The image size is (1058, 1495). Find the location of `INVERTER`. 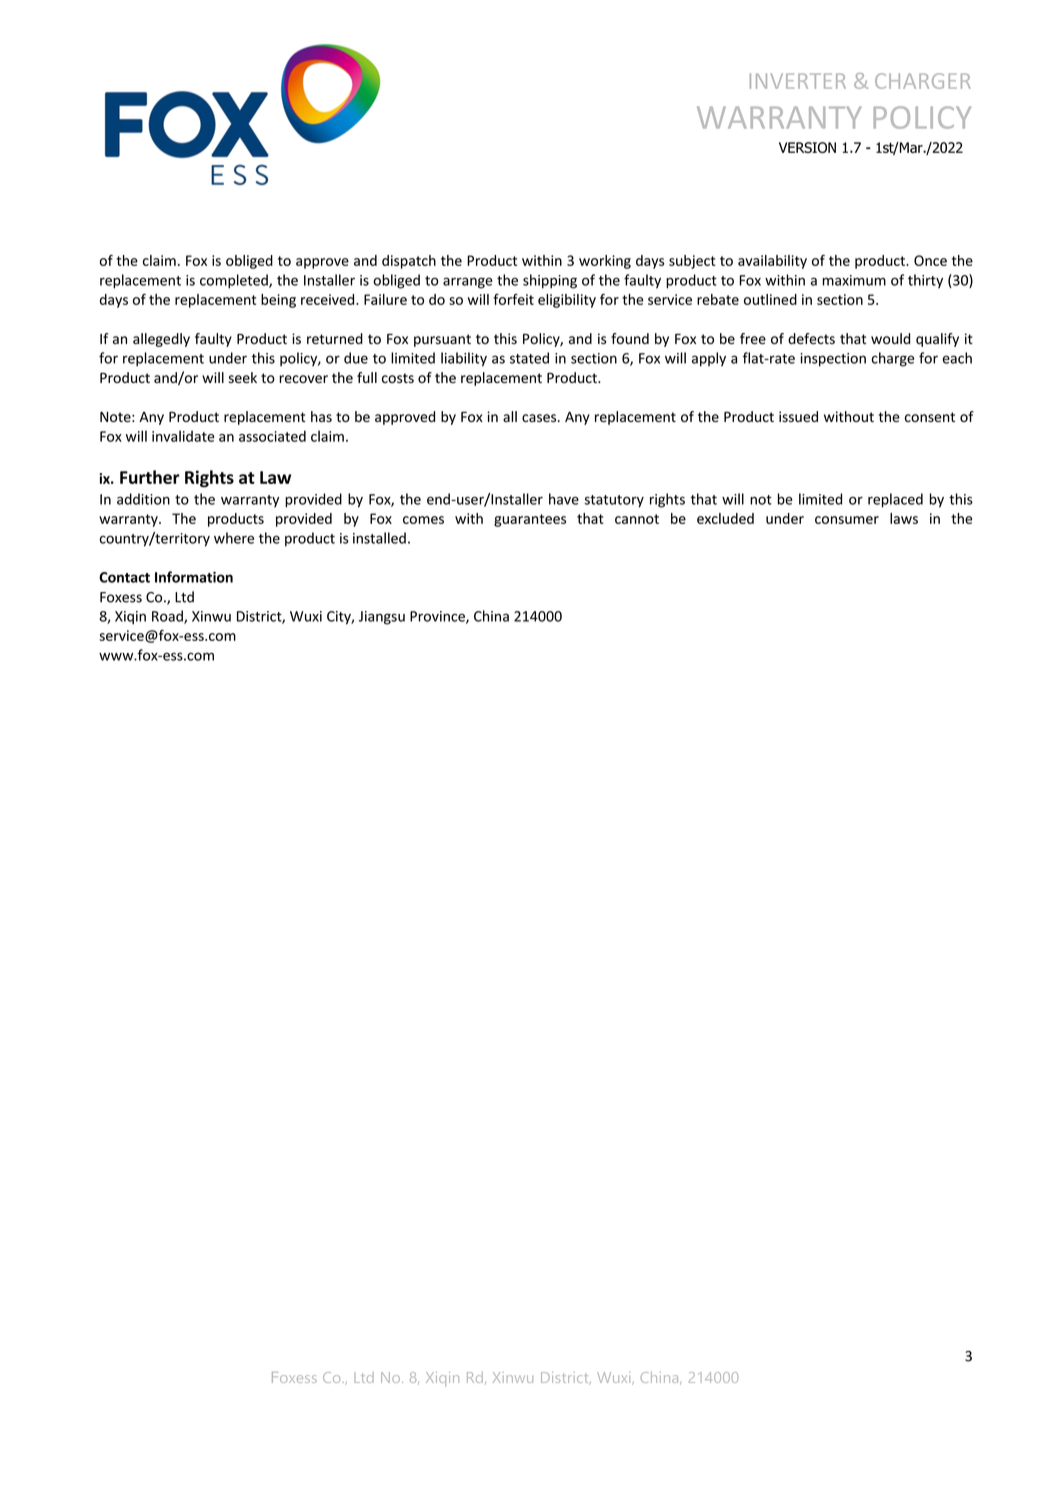

INVERTER is located at coordinates (798, 81).
